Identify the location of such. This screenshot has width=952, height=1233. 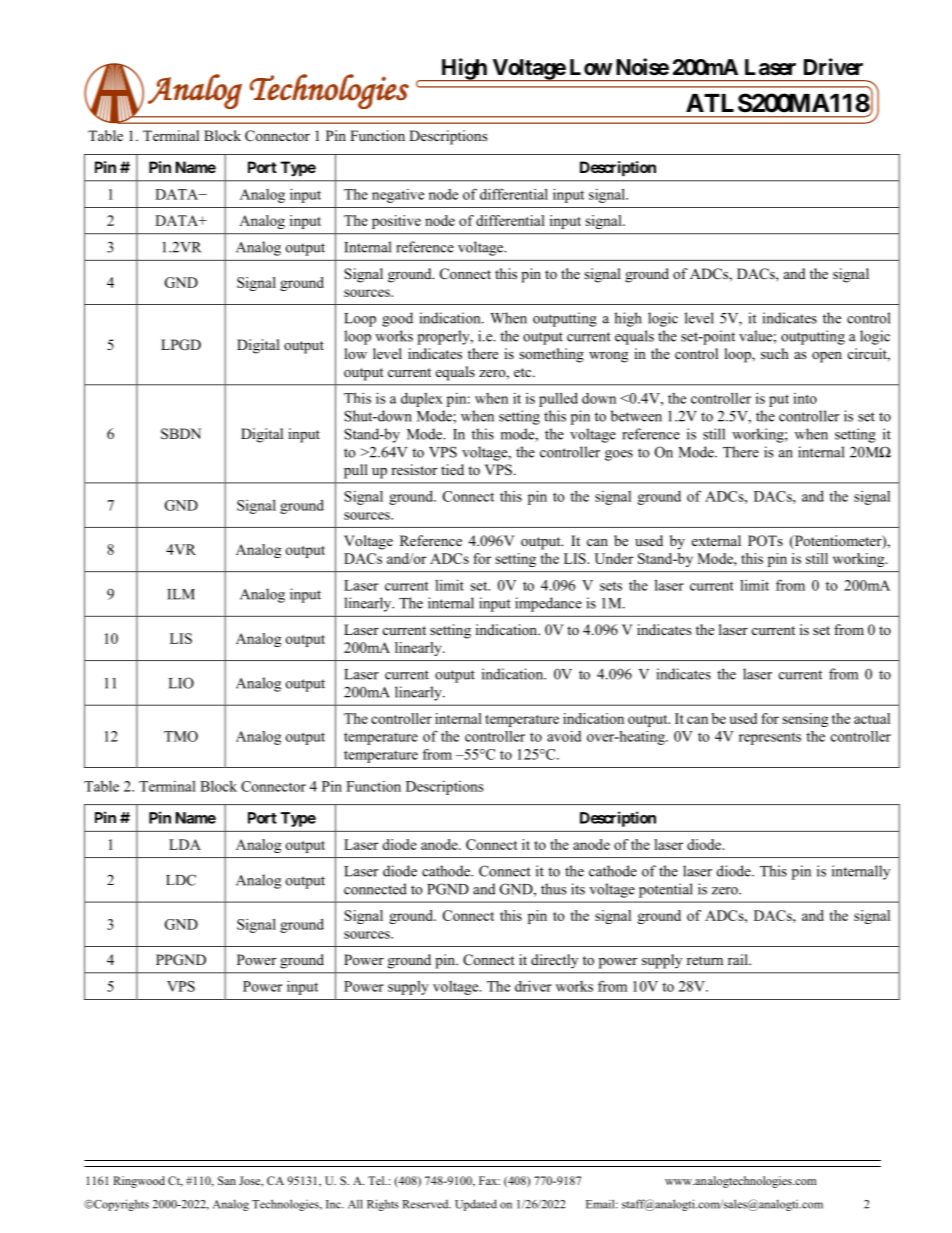
(775, 353).
